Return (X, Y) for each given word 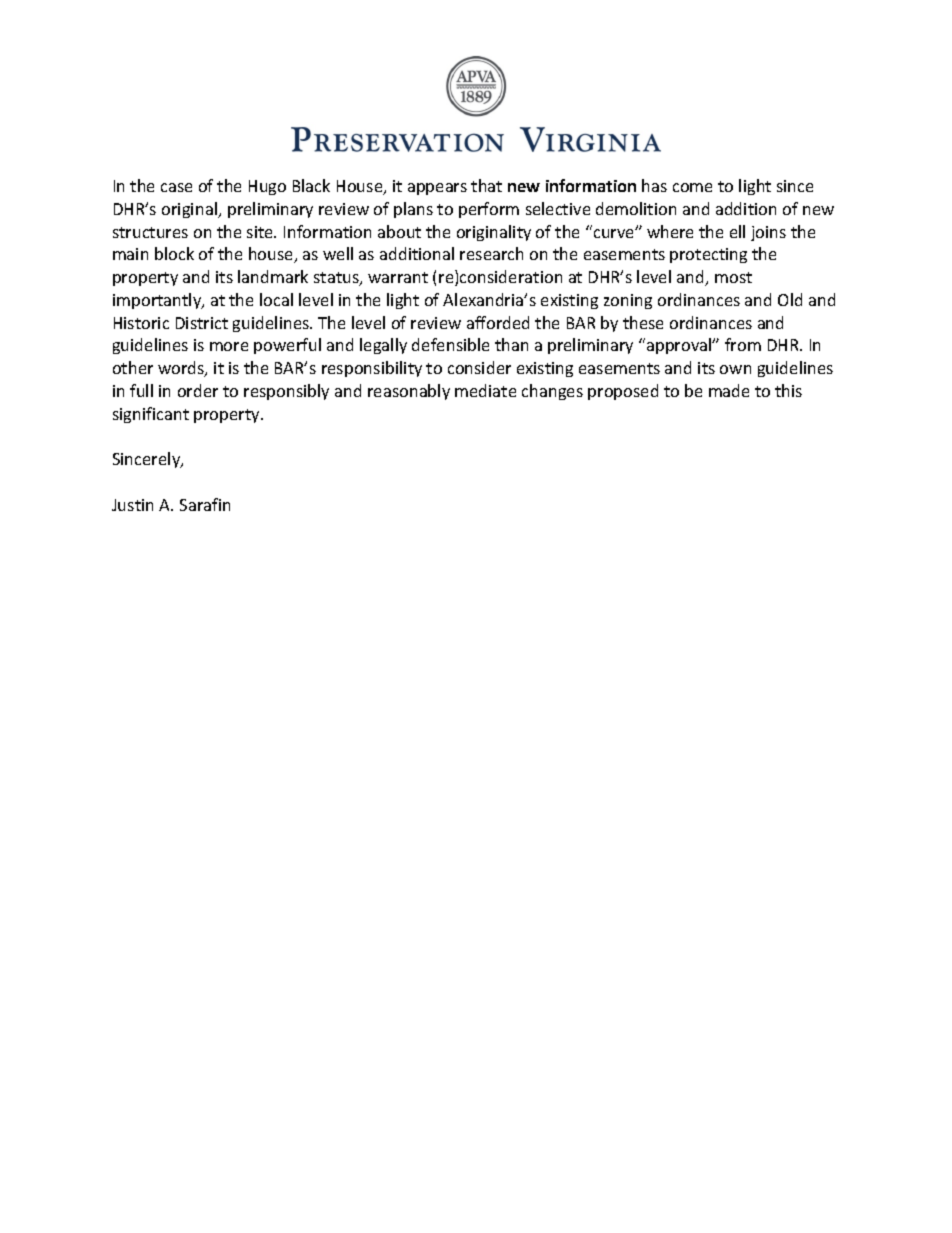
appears (437, 189)
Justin (132, 505)
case (176, 187)
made (729, 390)
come (692, 187)
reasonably (409, 392)
